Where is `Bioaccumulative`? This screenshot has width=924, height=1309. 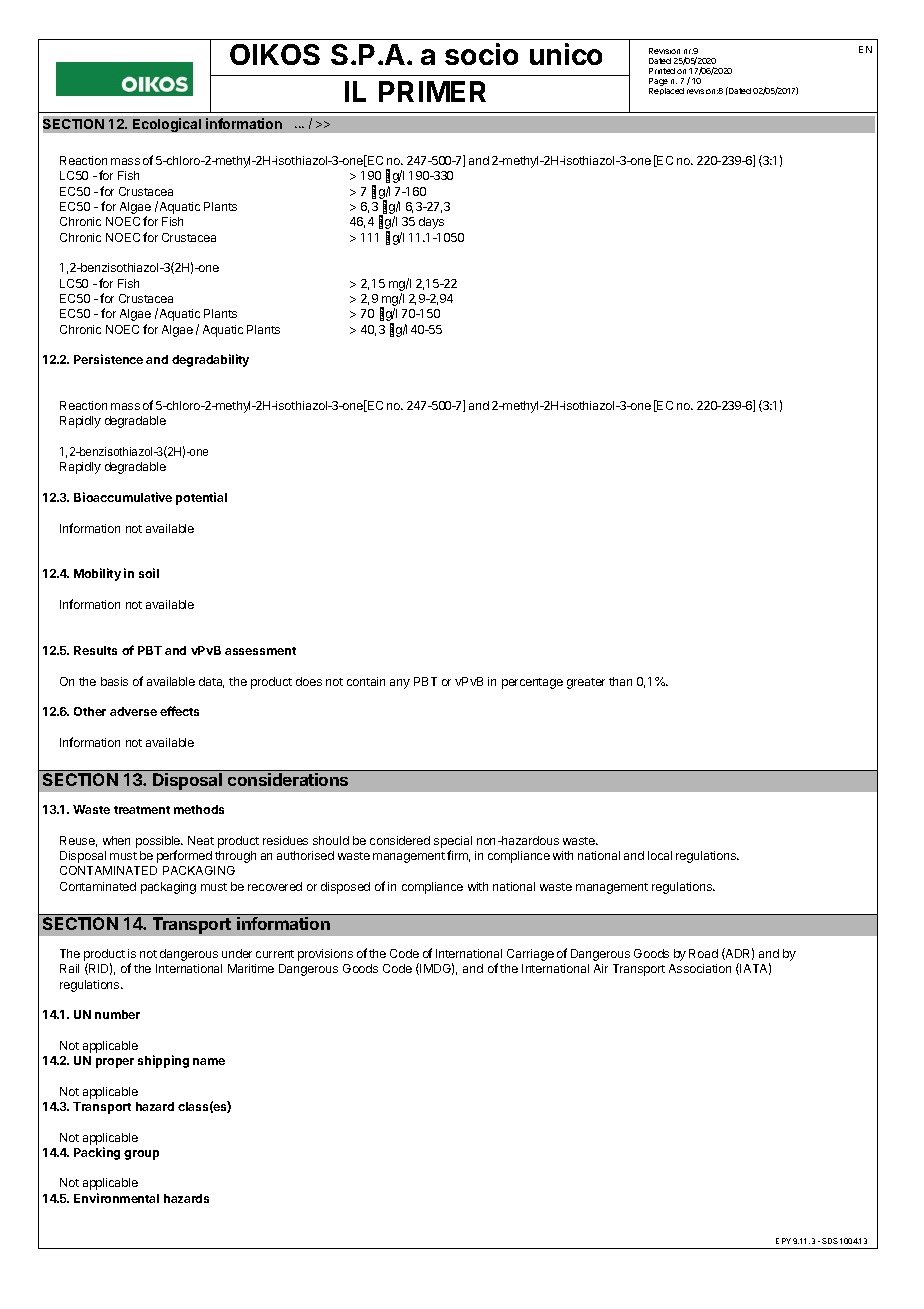 Bioaccumulative is located at coordinates (123, 497).
